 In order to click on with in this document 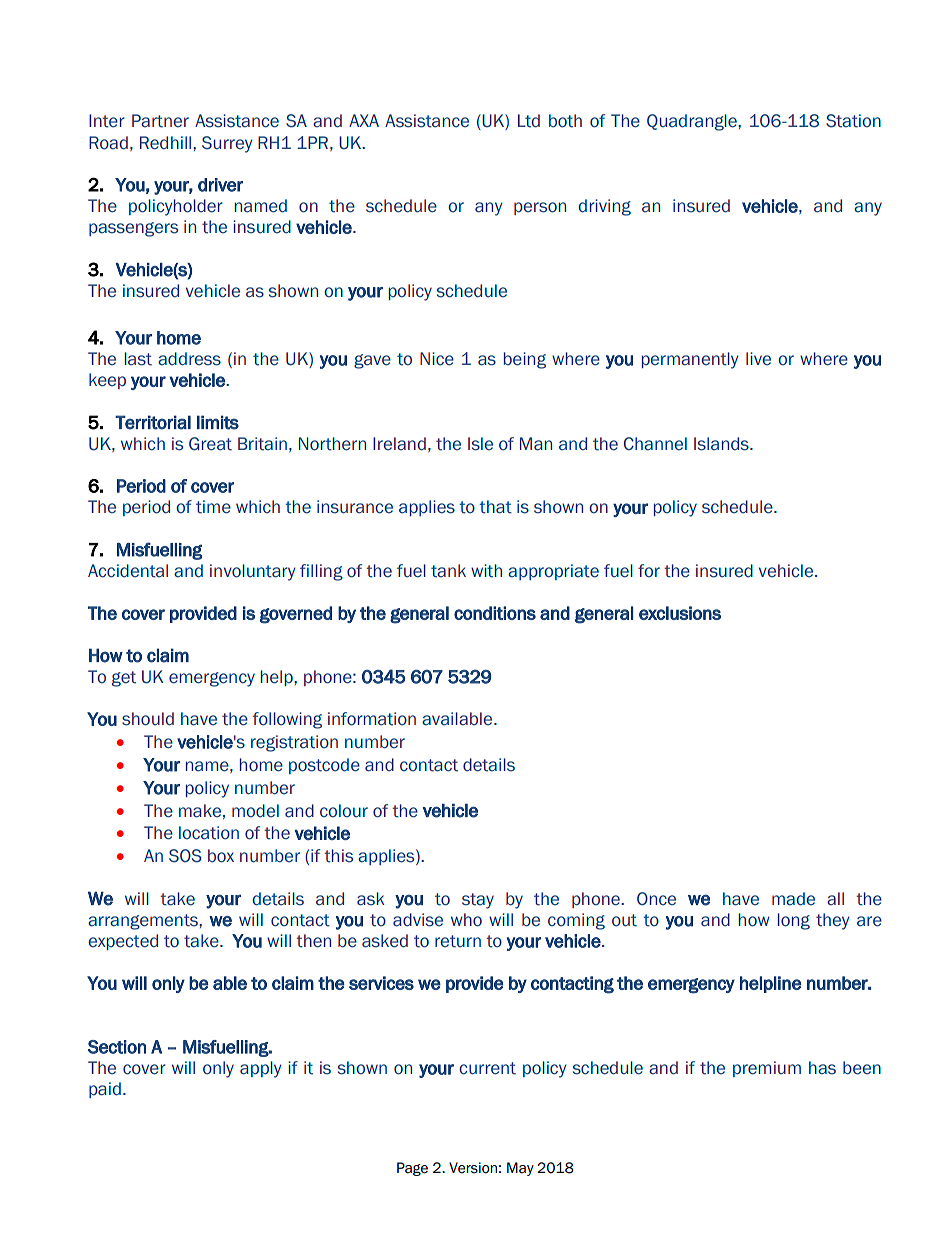, I will do `click(486, 571)`.
